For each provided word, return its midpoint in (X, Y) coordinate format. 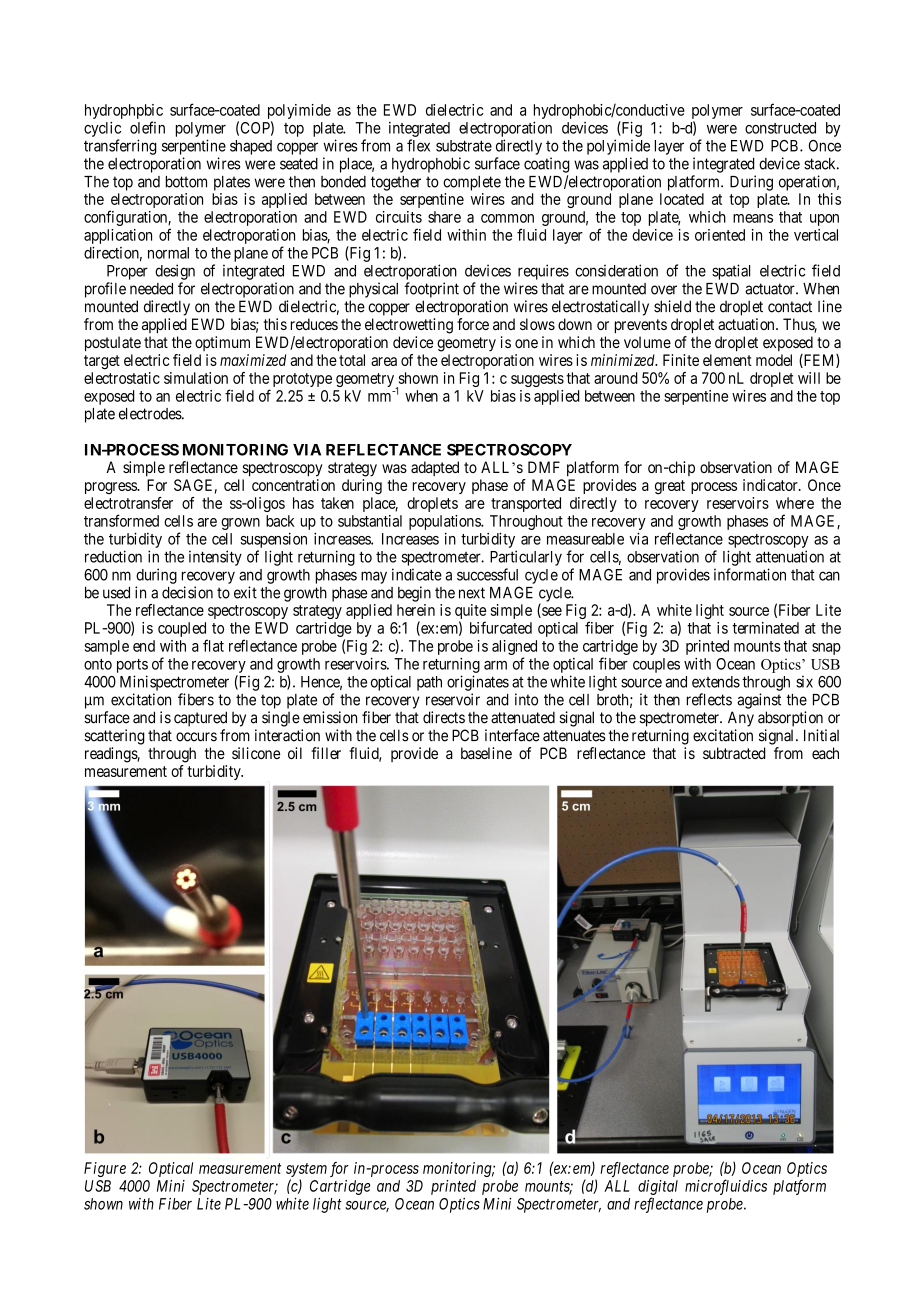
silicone (256, 753)
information (750, 574)
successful (487, 574)
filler (326, 753)
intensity (215, 558)
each (825, 753)
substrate (464, 146)
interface (512, 735)
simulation (196, 378)
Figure (105, 1169)
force (473, 324)
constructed (780, 128)
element (727, 360)
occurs (196, 737)
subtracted (734, 753)
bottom (186, 182)
